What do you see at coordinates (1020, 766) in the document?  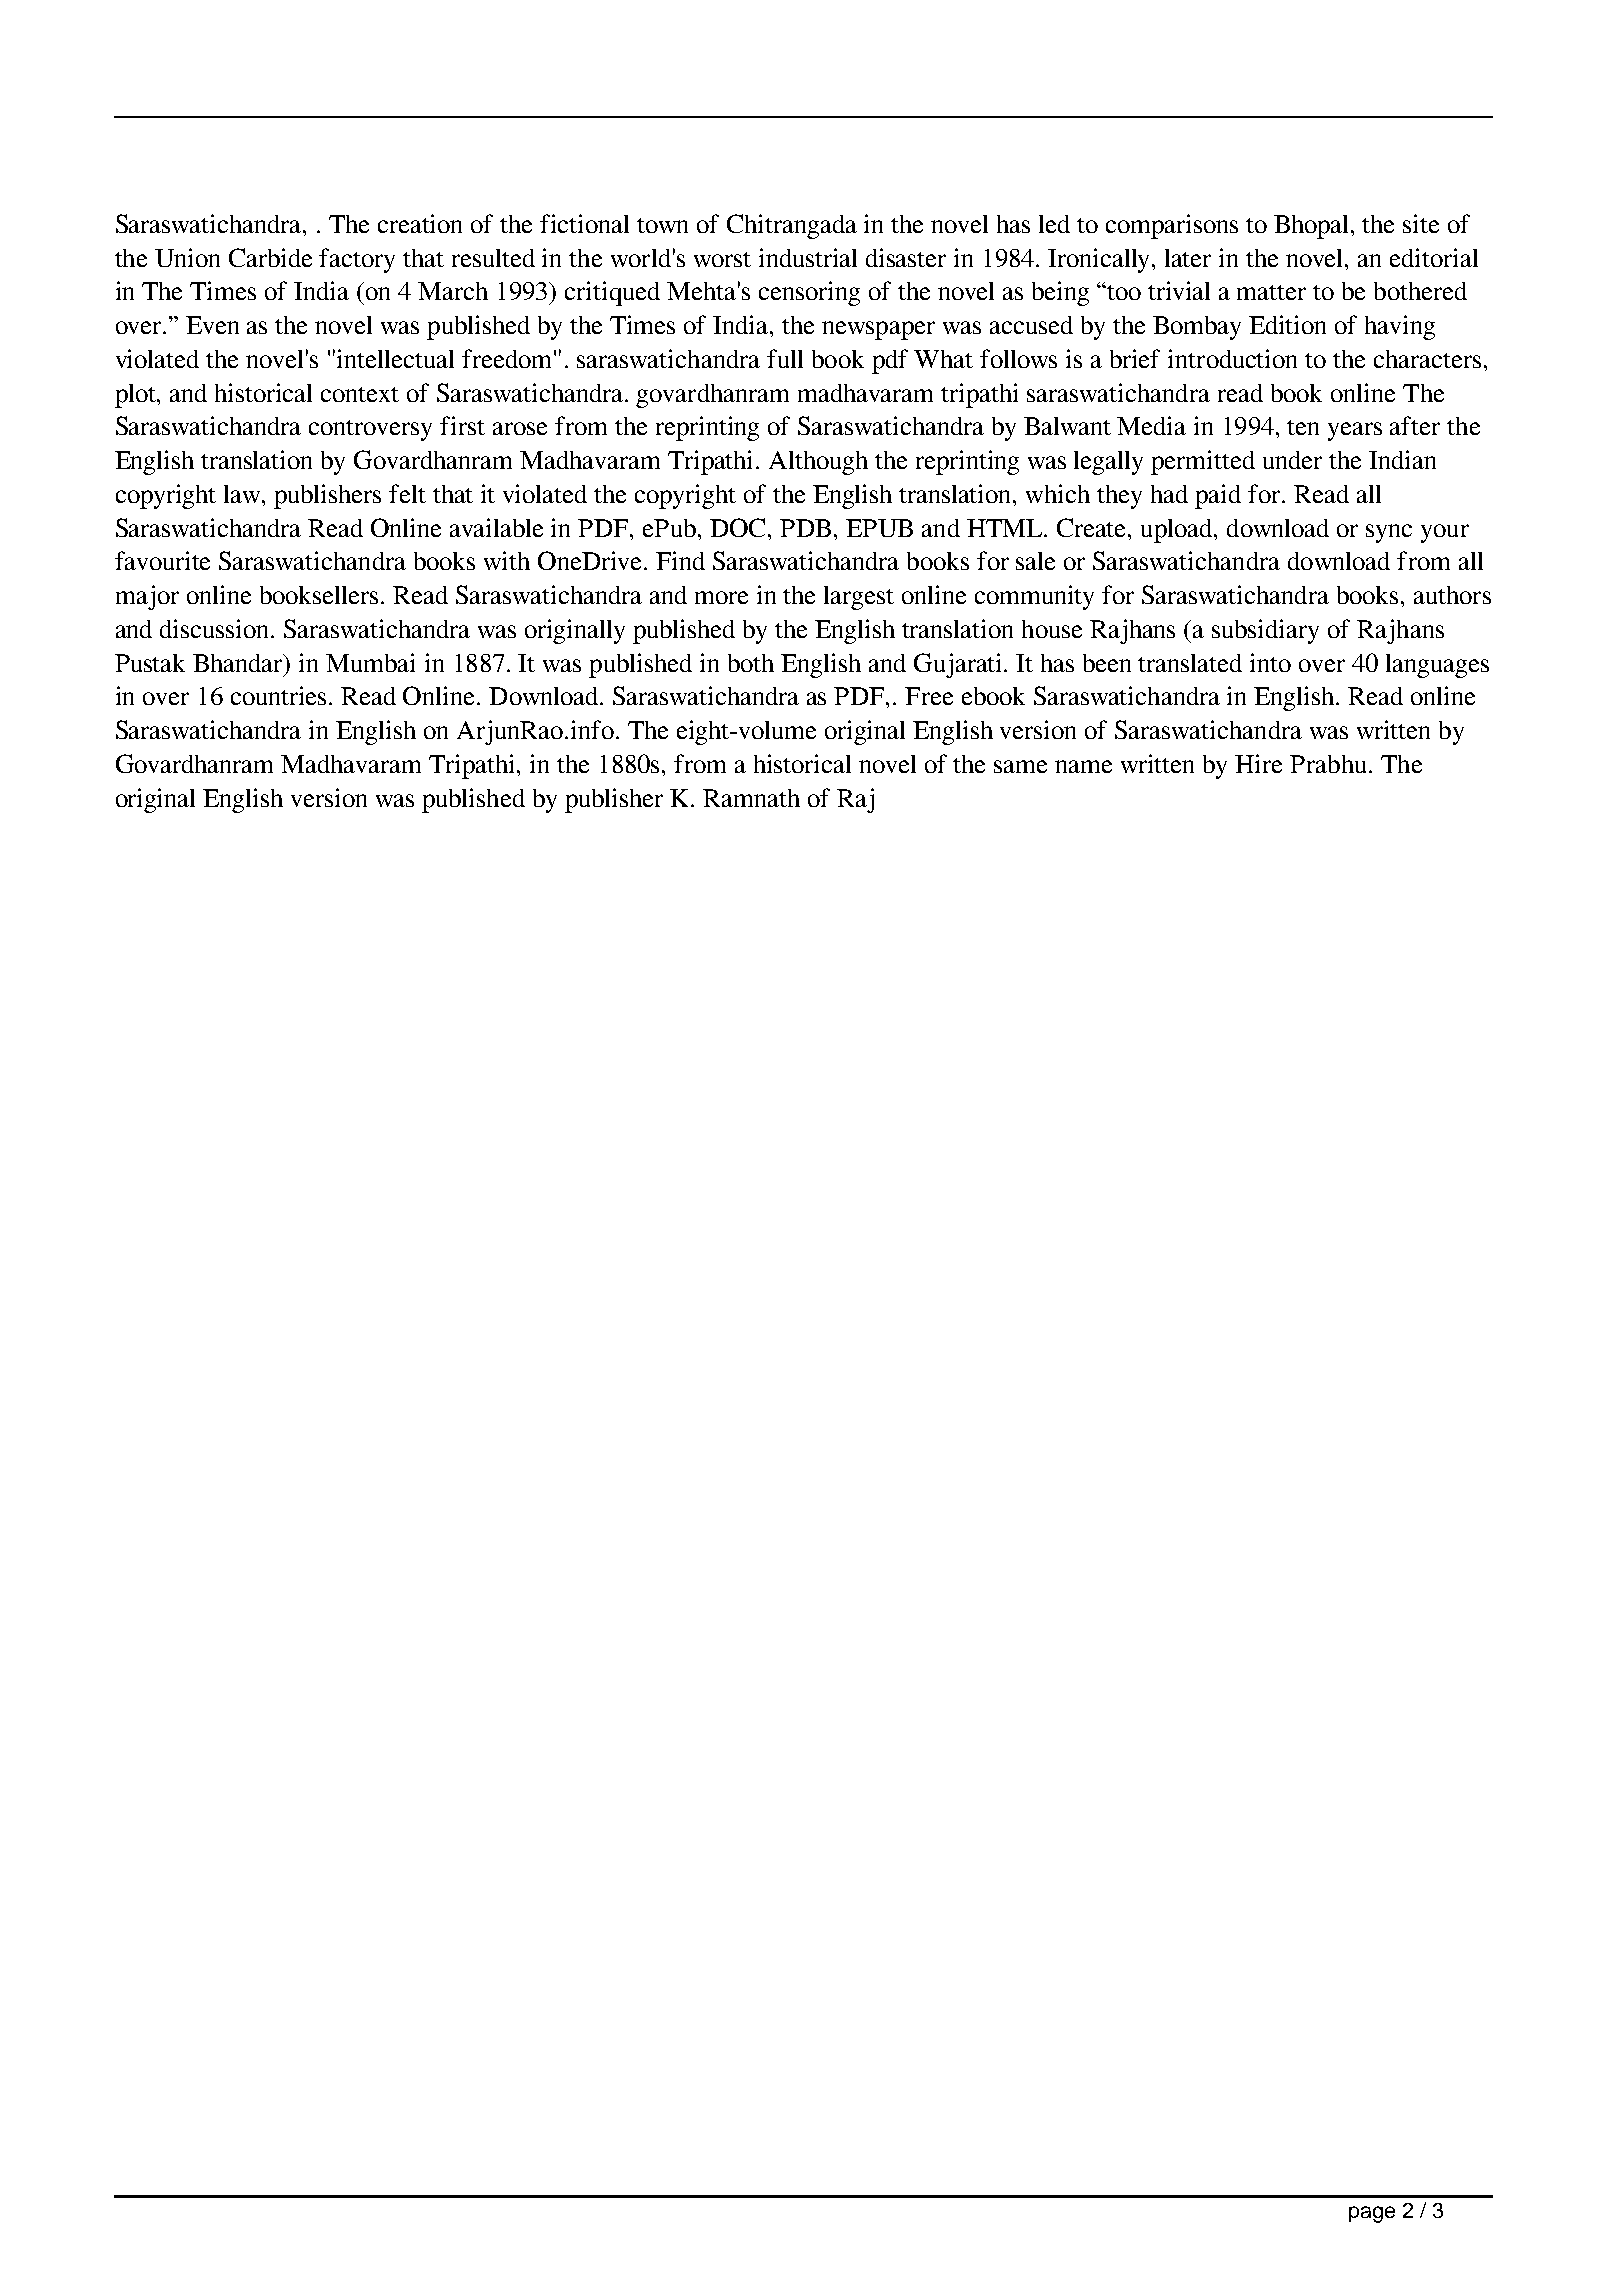 I see `same` at bounding box center [1020, 766].
